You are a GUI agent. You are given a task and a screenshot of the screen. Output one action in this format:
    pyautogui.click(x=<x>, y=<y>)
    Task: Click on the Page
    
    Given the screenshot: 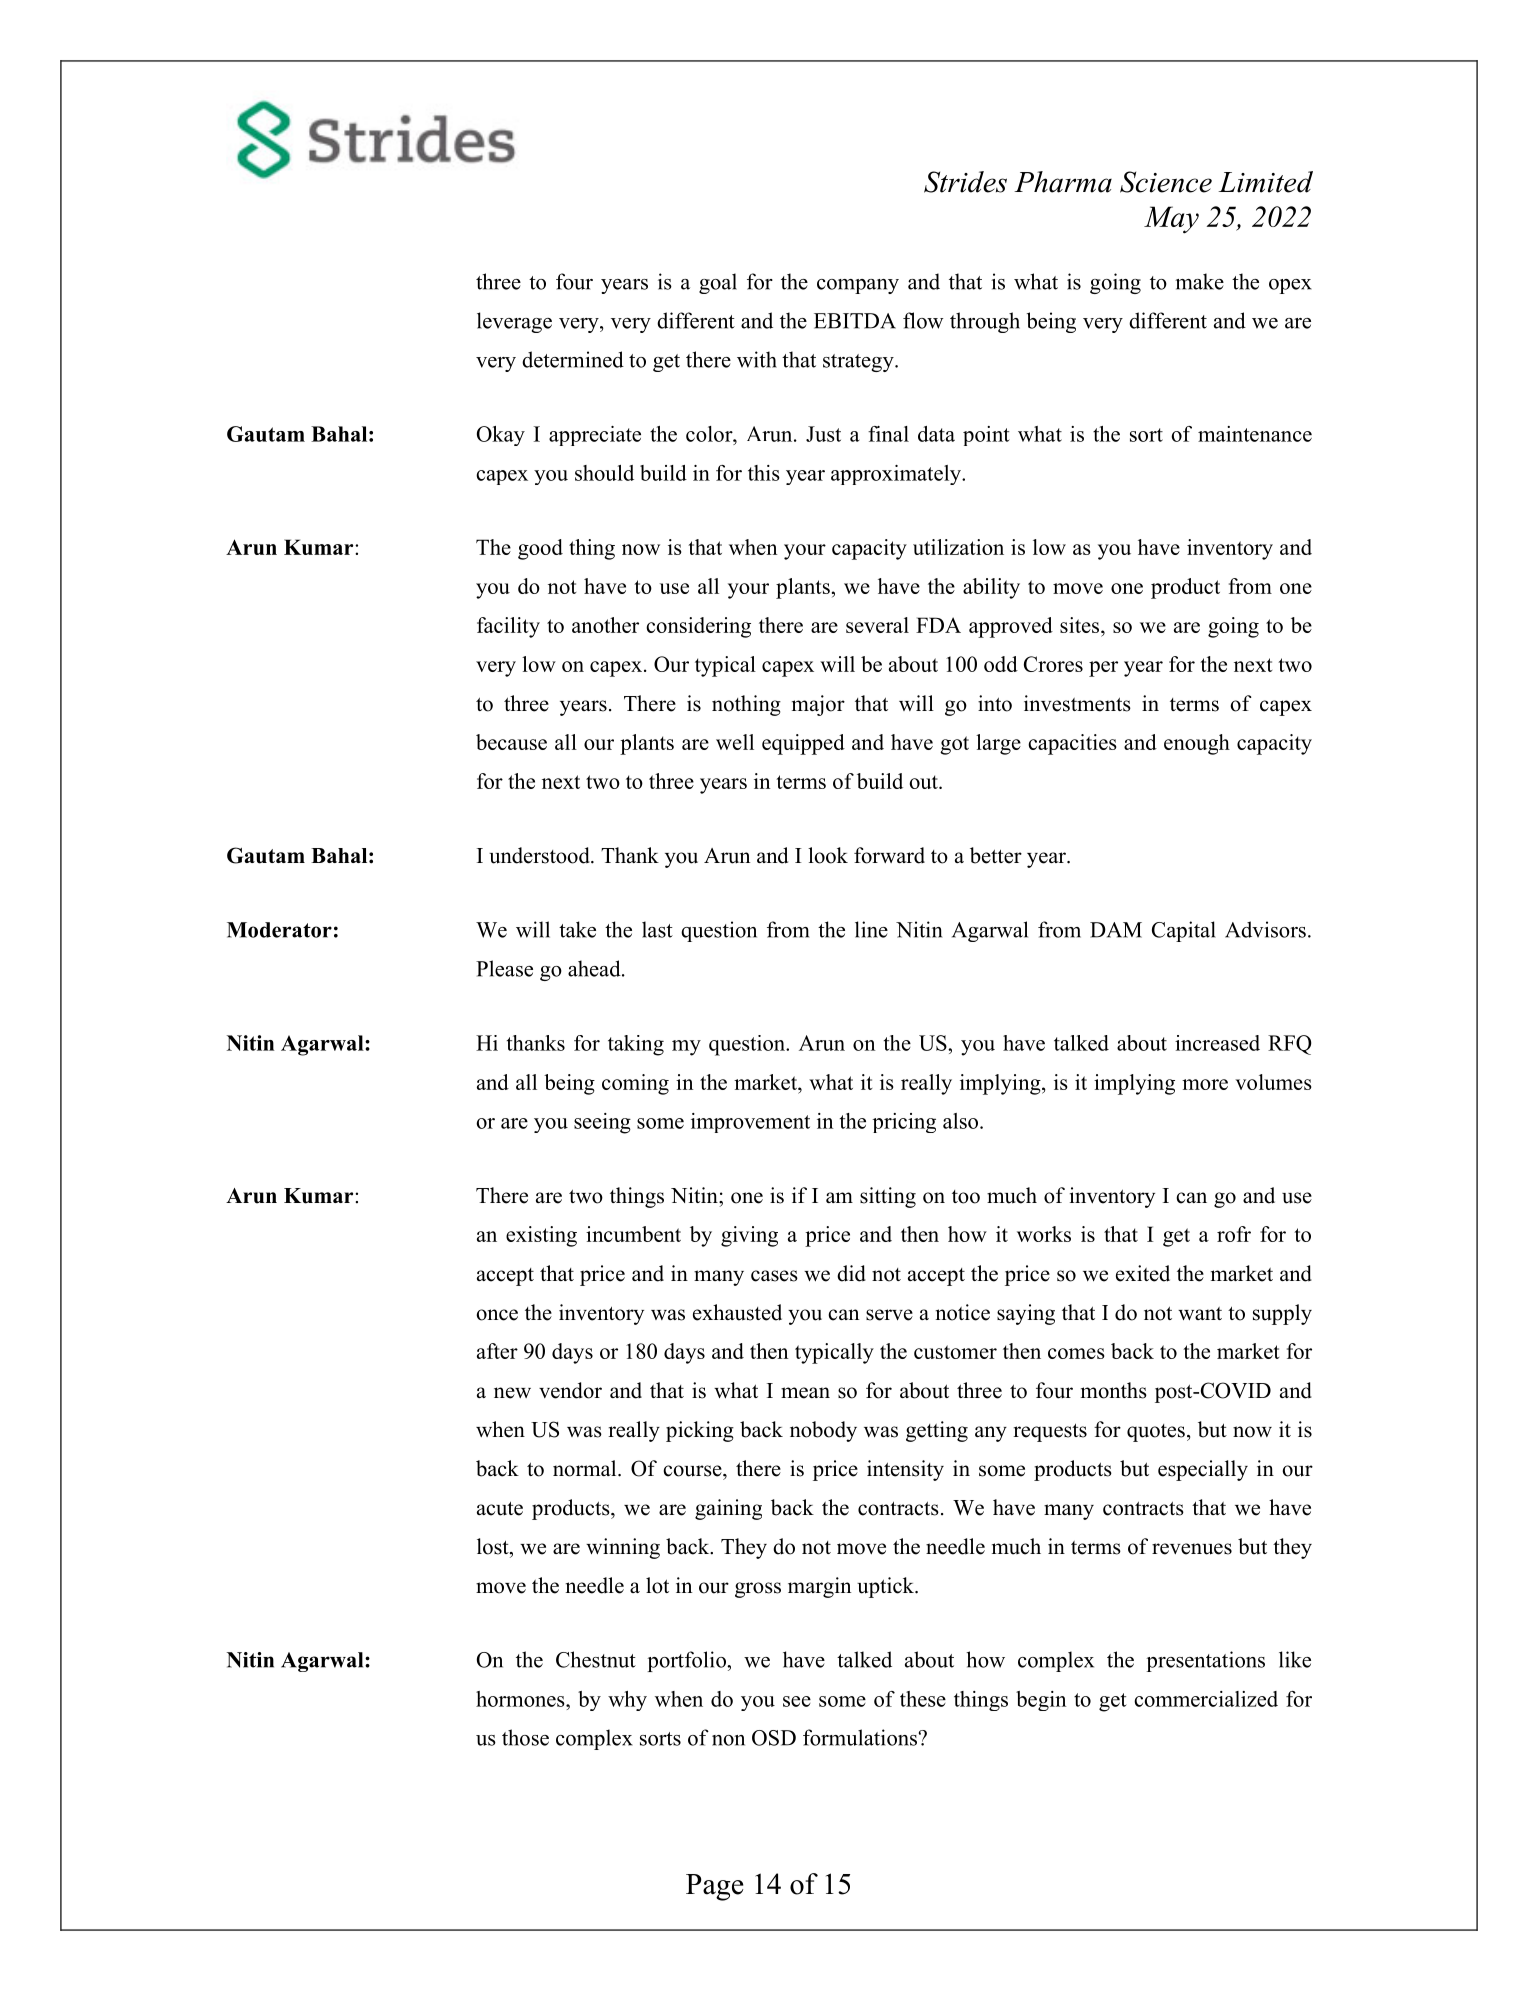 What is the action you would take?
    pyautogui.click(x=714, y=1887)
